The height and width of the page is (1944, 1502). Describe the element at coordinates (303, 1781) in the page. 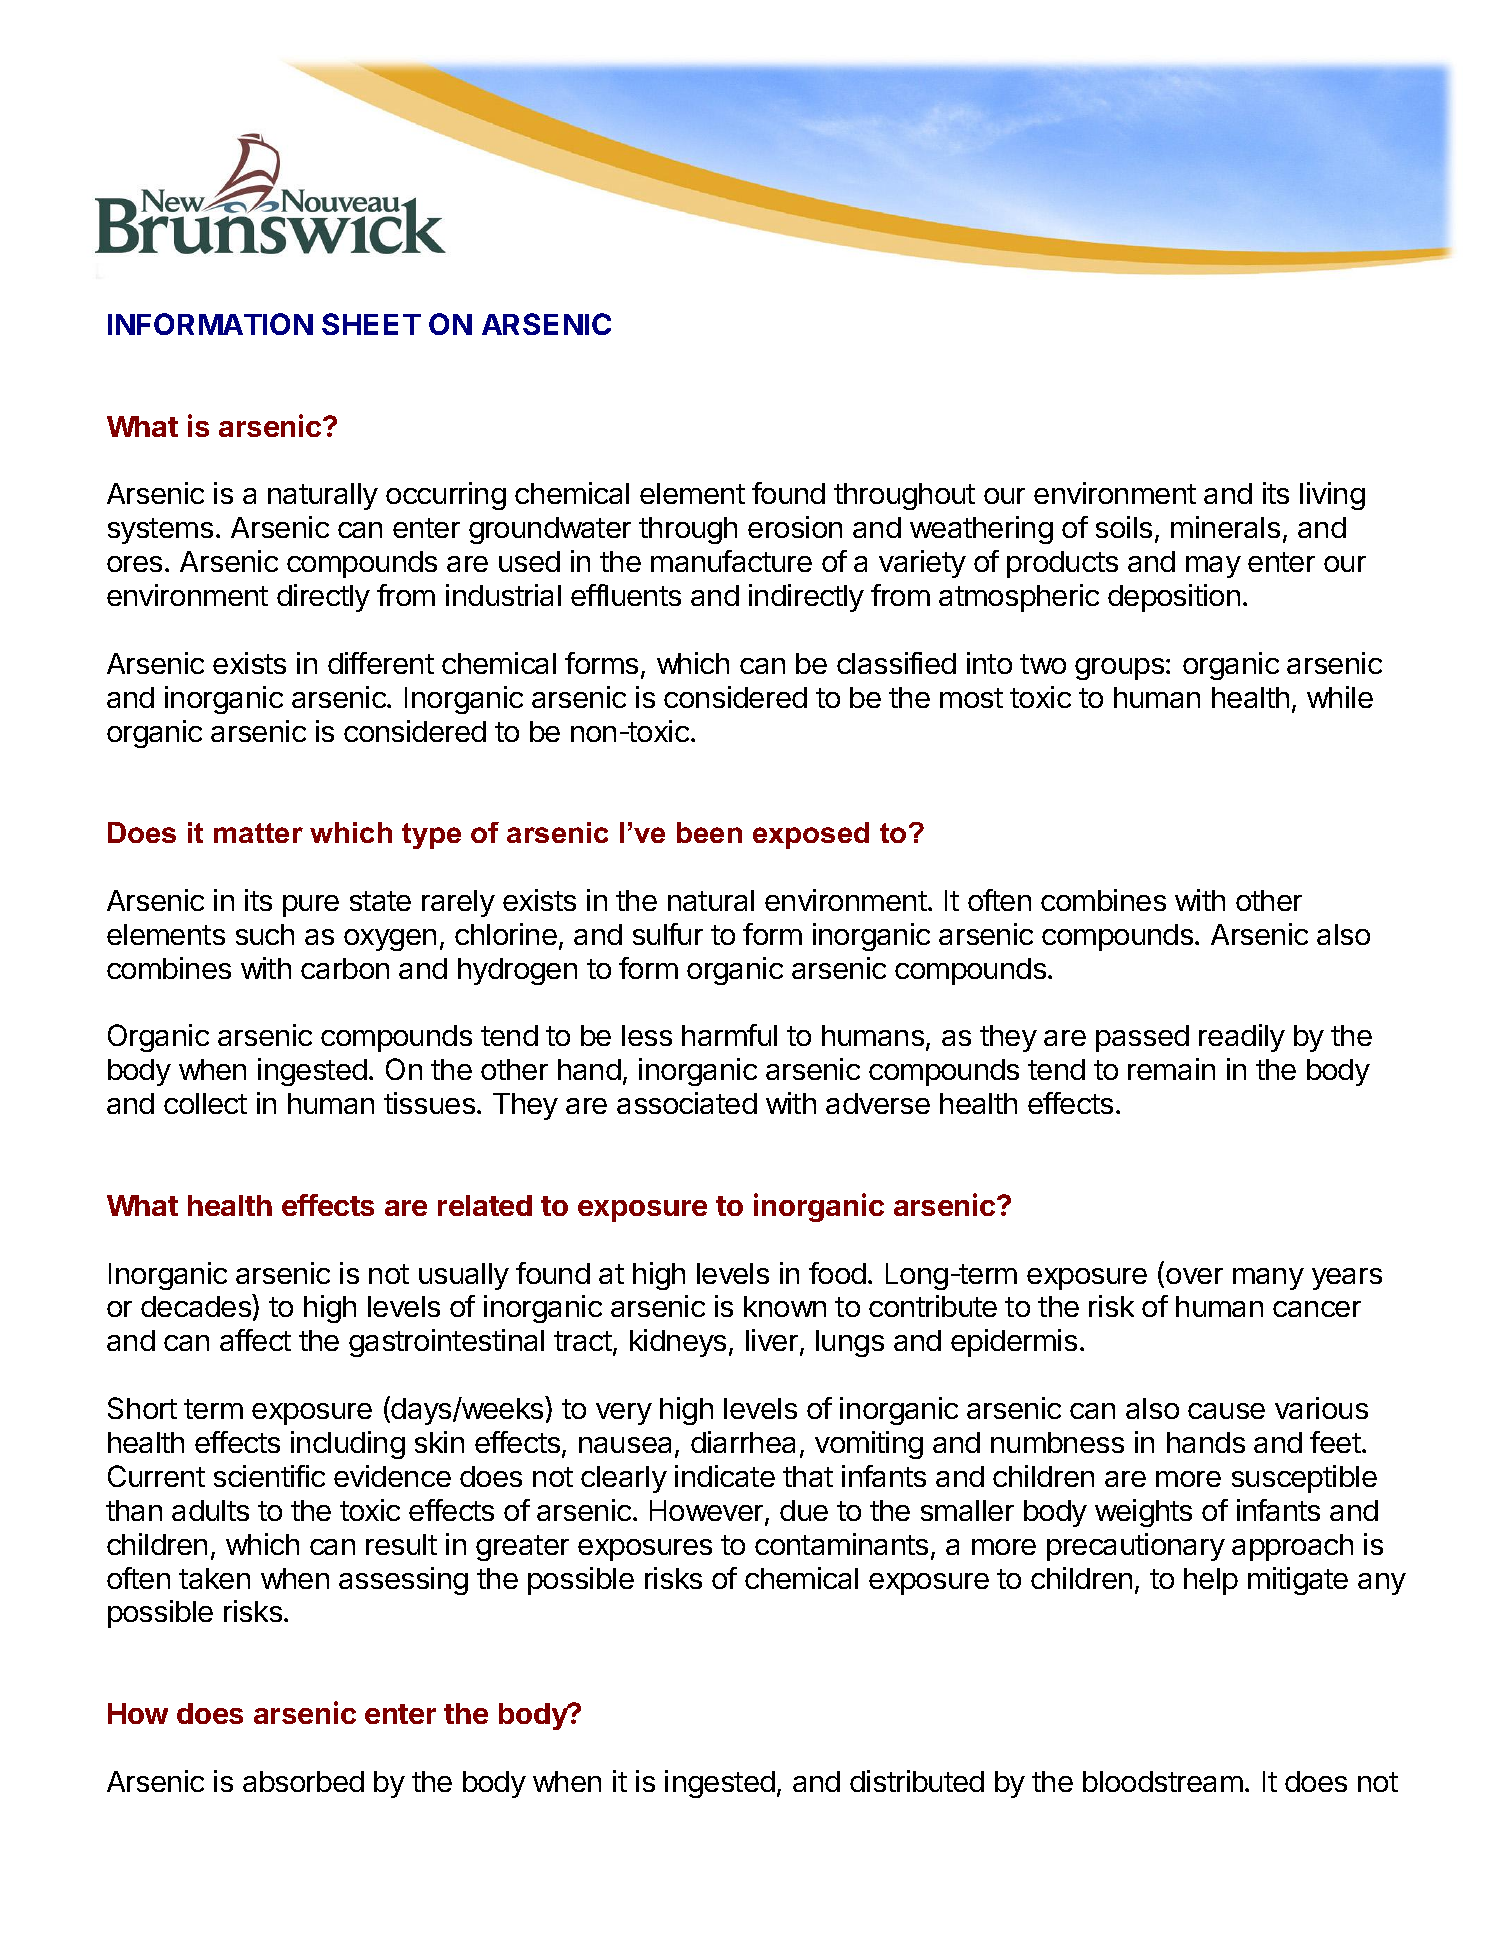

I see `absorbed` at that location.
